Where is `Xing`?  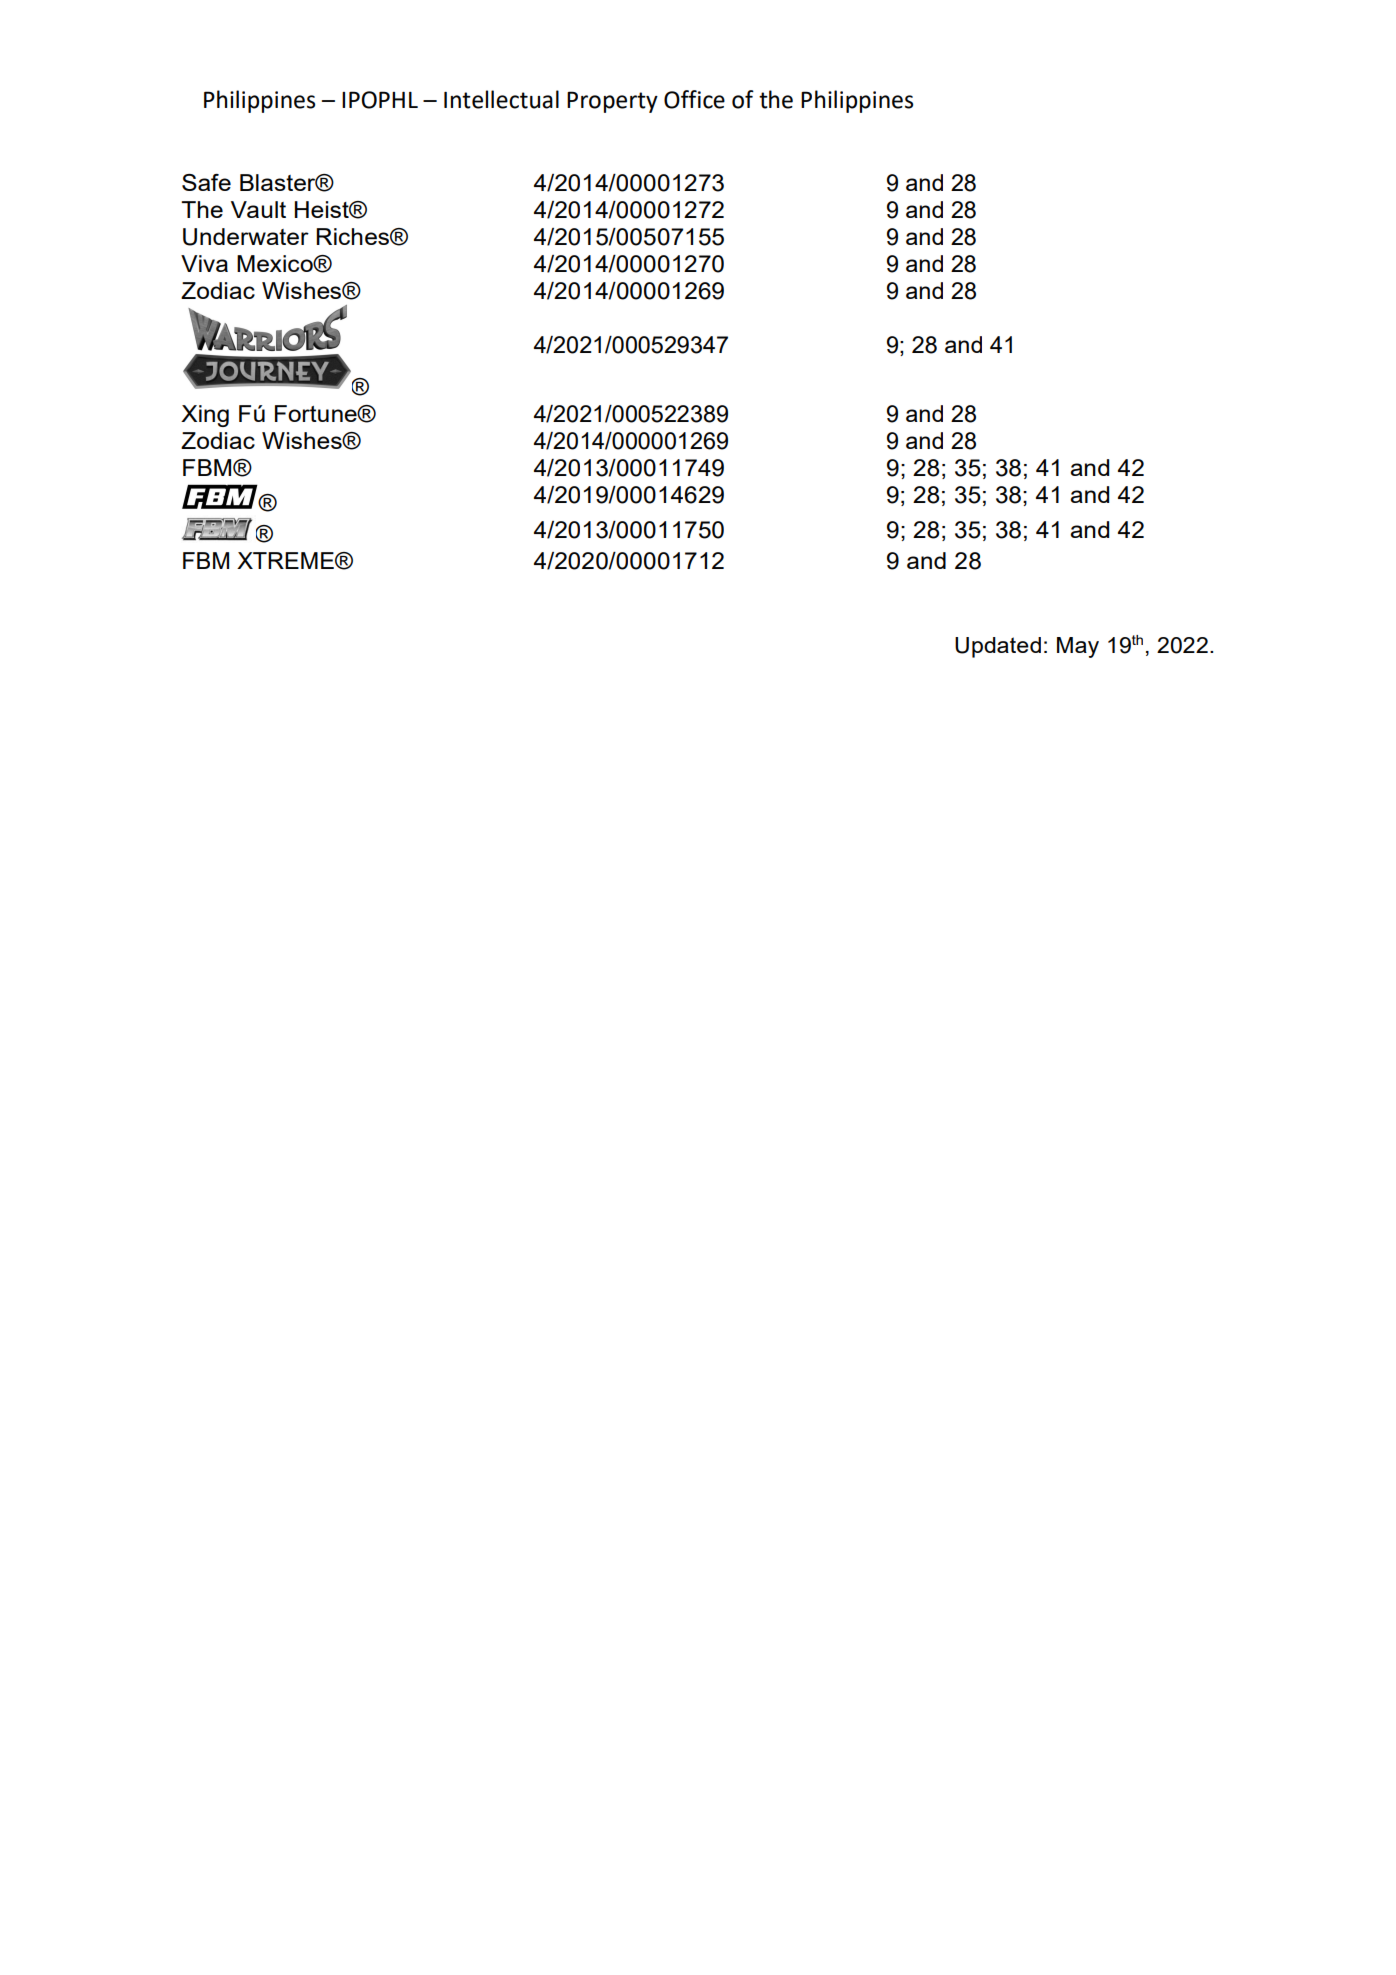
Xing is located at coordinates (205, 416).
